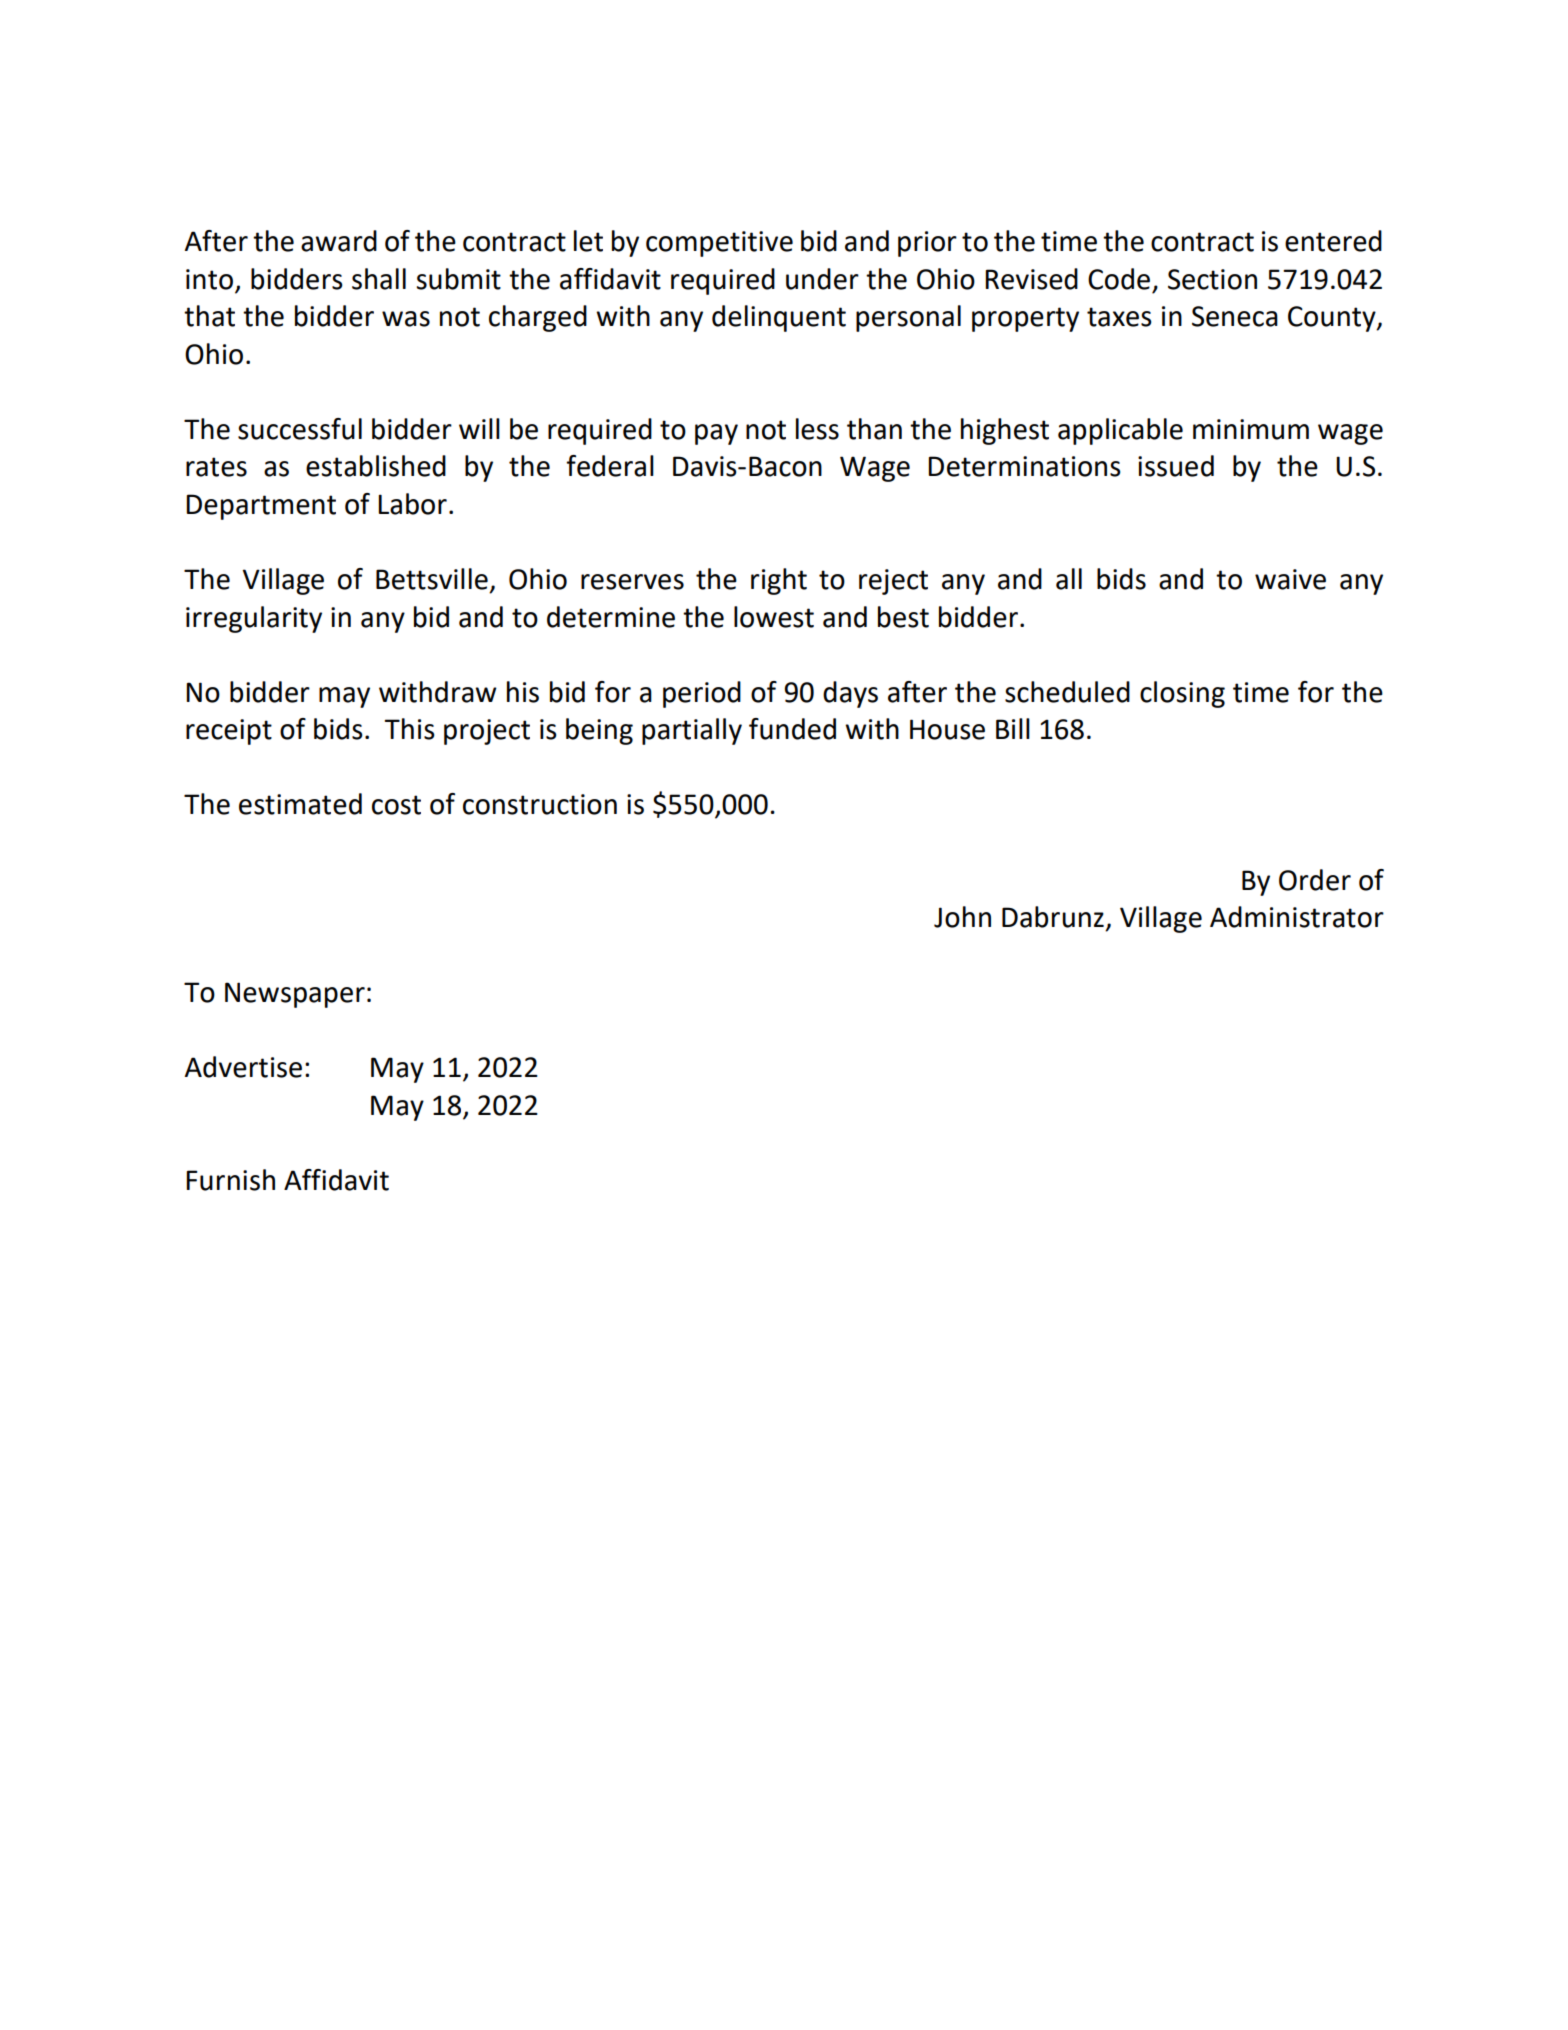  I want to click on Furnish, so click(230, 1180).
